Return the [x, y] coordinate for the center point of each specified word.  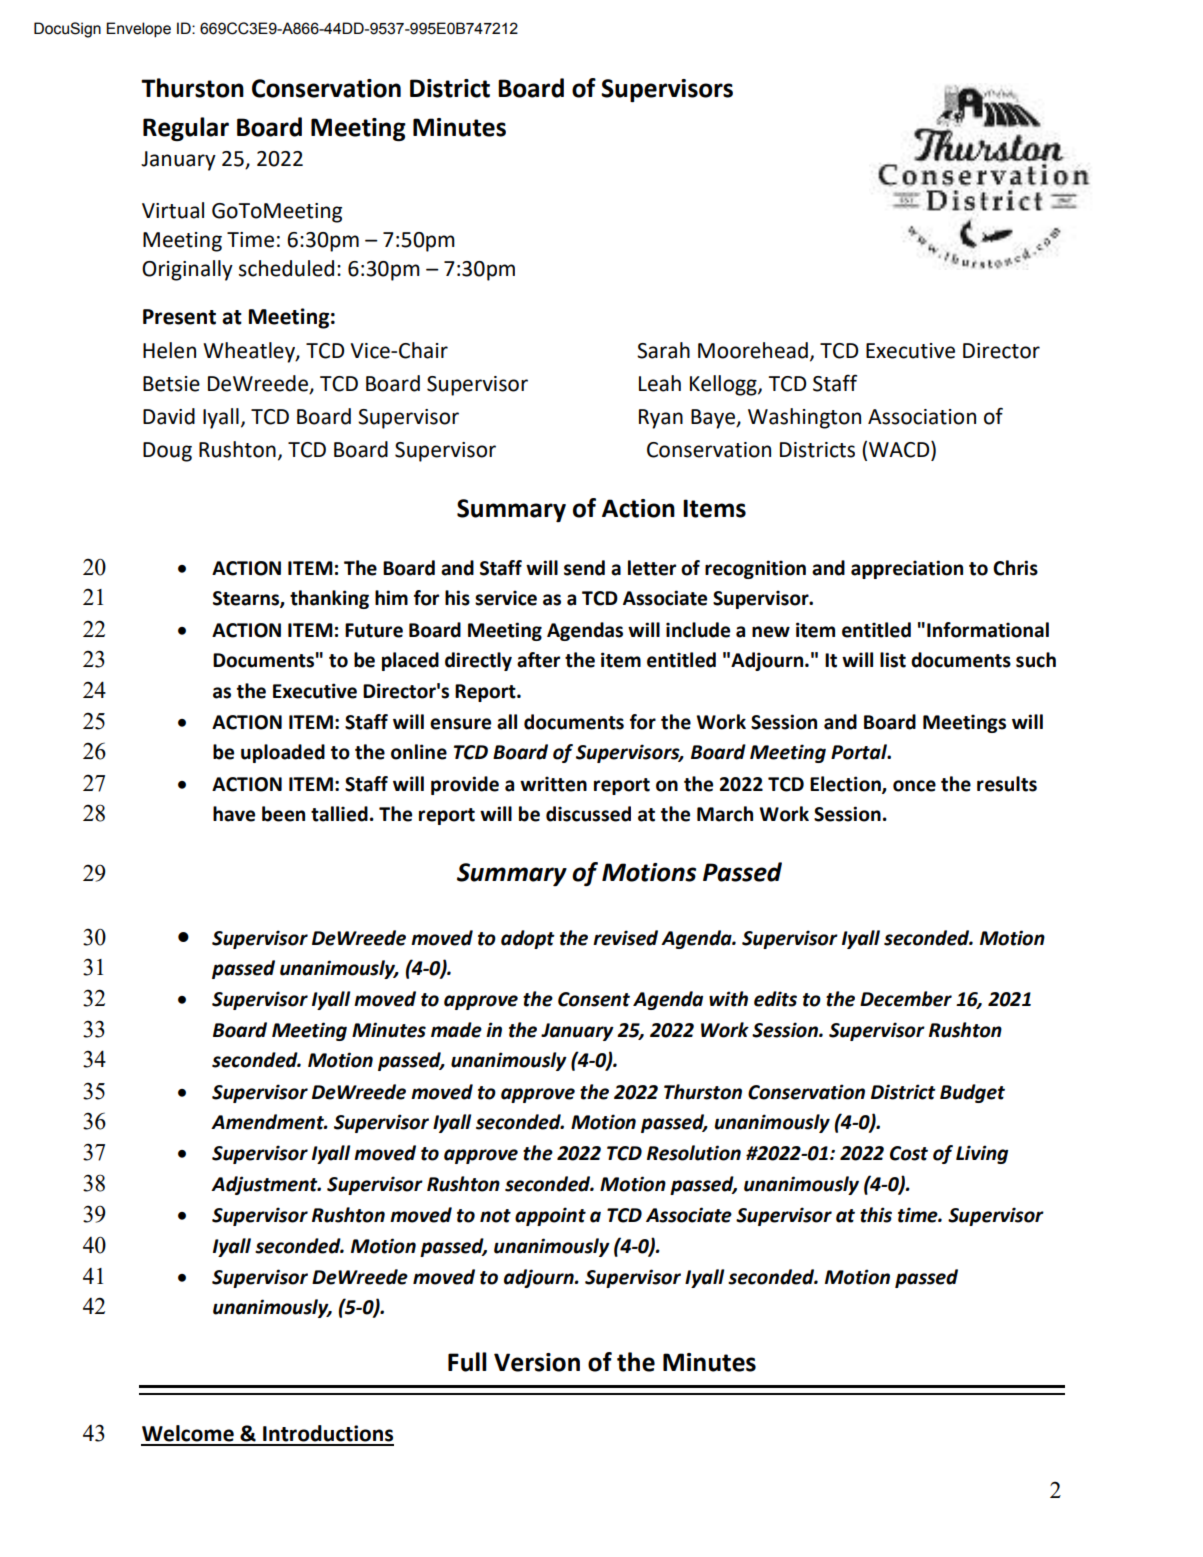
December [906, 999]
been [283, 814]
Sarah [663, 350]
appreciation [907, 569]
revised [625, 938]
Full [467, 1362]
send [584, 568]
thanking [329, 599]
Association [922, 417]
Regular [186, 129]
